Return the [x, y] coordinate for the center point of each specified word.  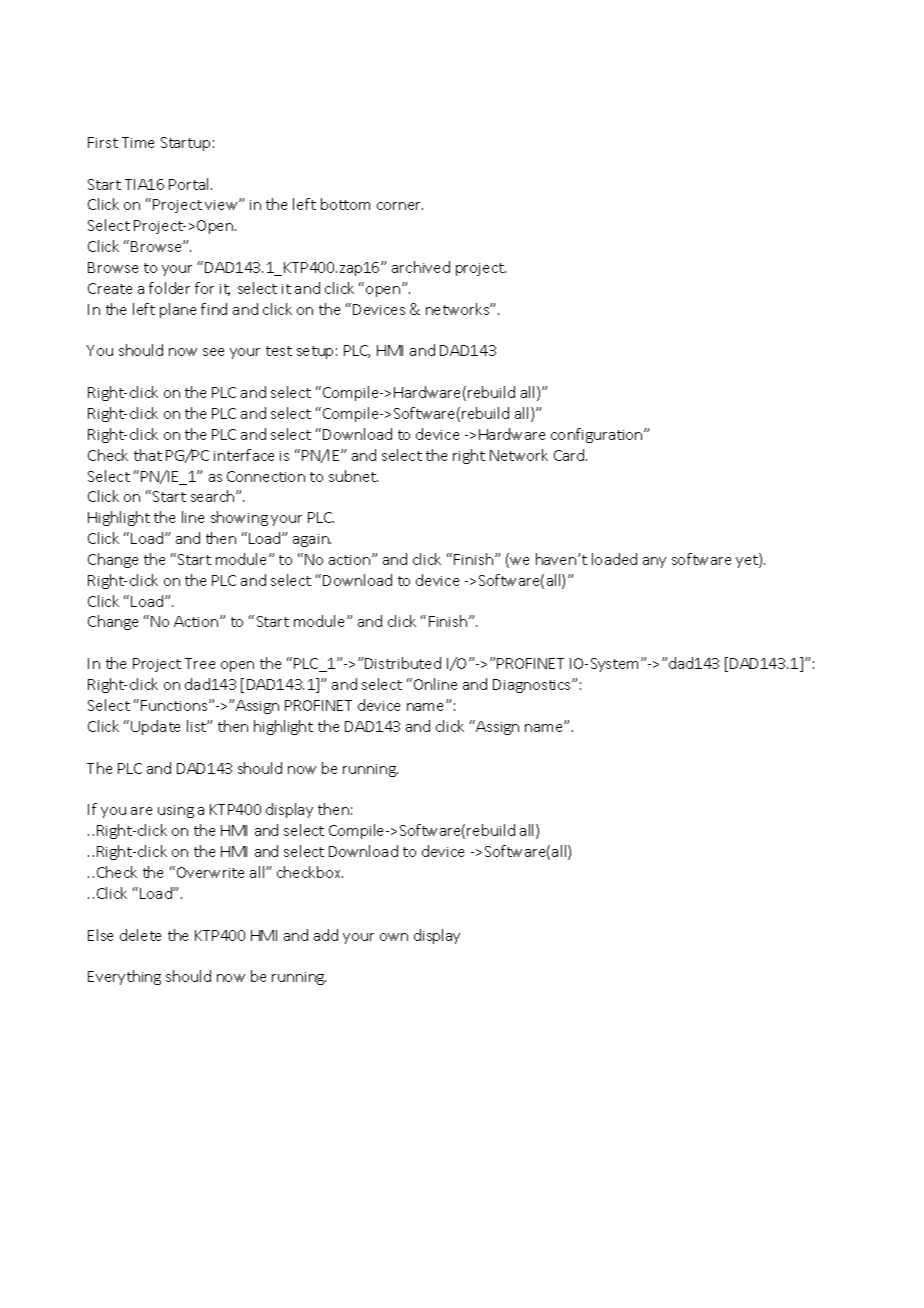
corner [400, 206]
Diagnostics [533, 686]
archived [421, 267]
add [326, 935]
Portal [190, 184]
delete [140, 935]
